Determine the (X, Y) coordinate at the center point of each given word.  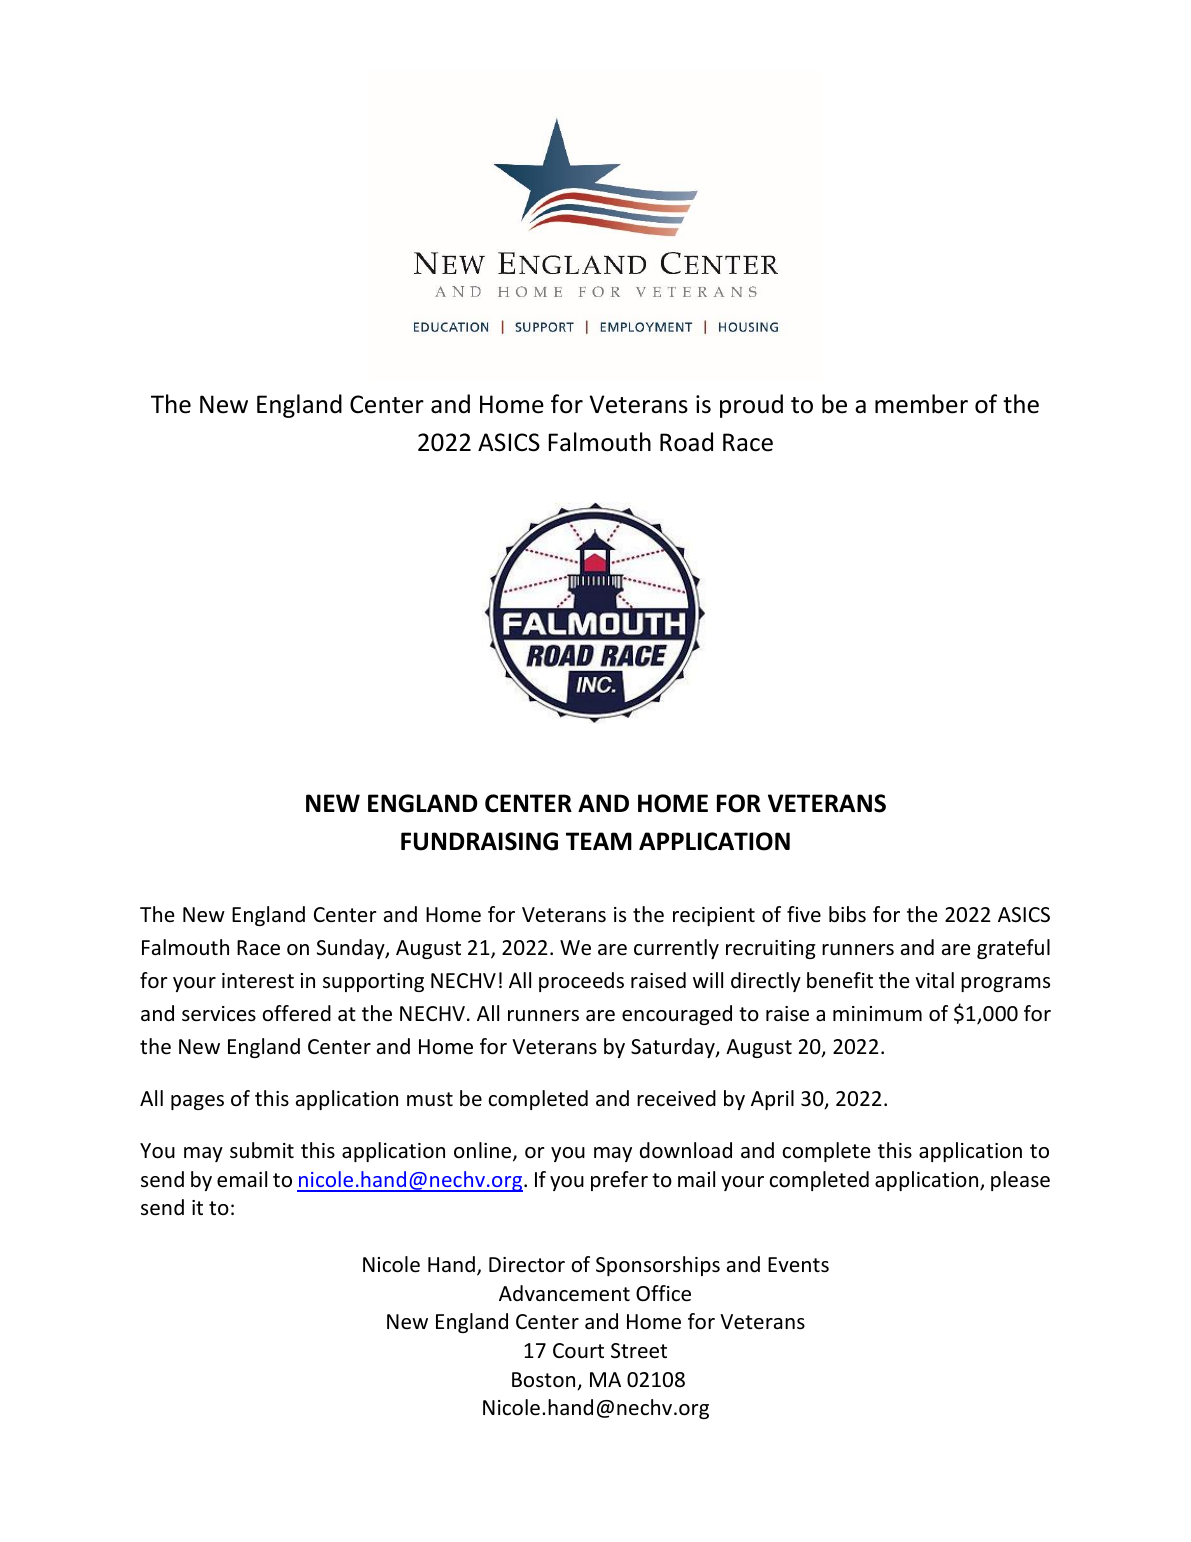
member (921, 404)
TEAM (599, 841)
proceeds (581, 982)
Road (686, 442)
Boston (545, 1381)
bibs (847, 914)
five (804, 914)
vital (934, 980)
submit (262, 1150)
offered (296, 1013)
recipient (714, 916)
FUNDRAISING (479, 841)
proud (751, 406)
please (1020, 1181)
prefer (619, 1181)
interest (258, 981)
